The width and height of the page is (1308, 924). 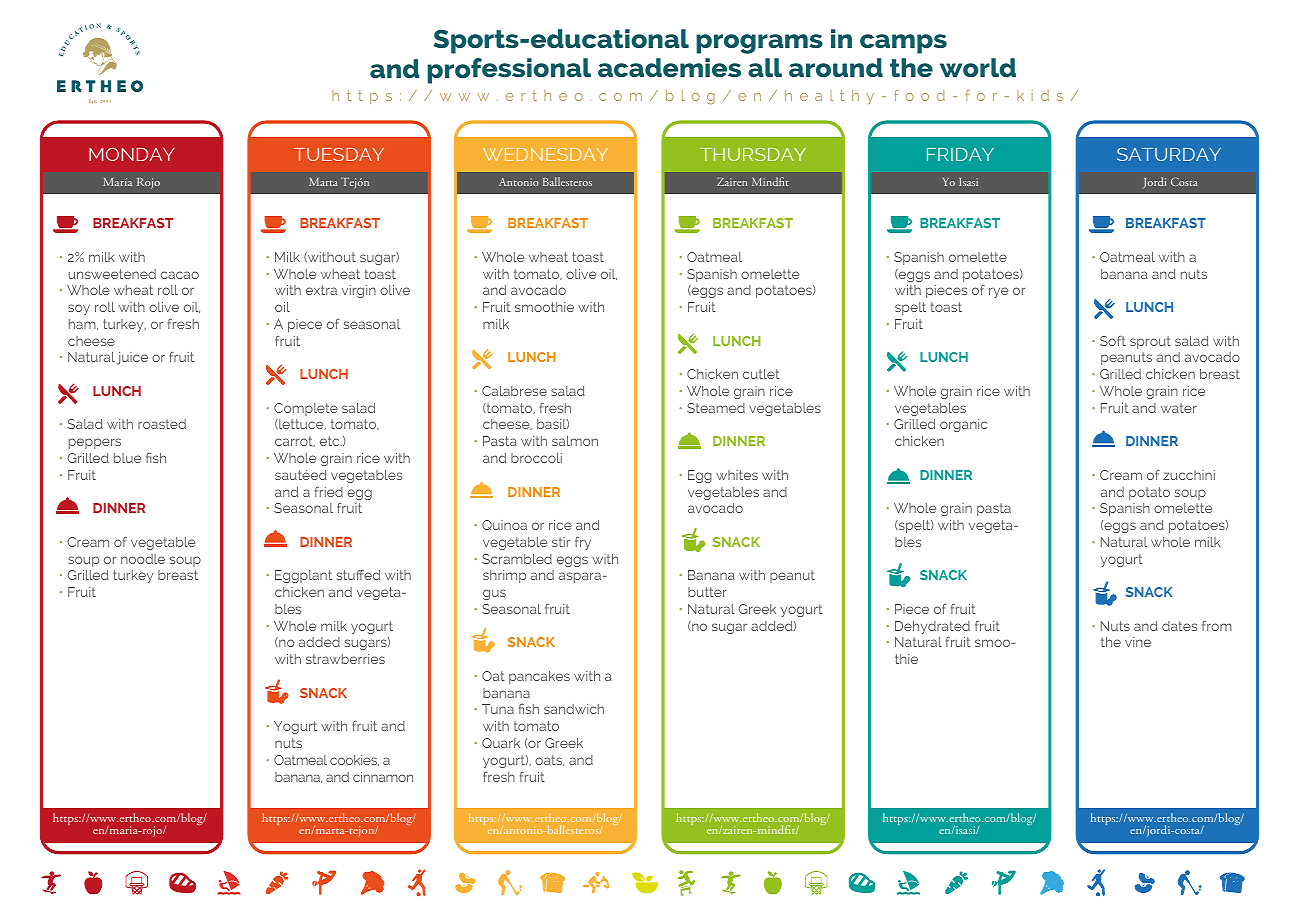 I want to click on world, so click(x=978, y=67).
